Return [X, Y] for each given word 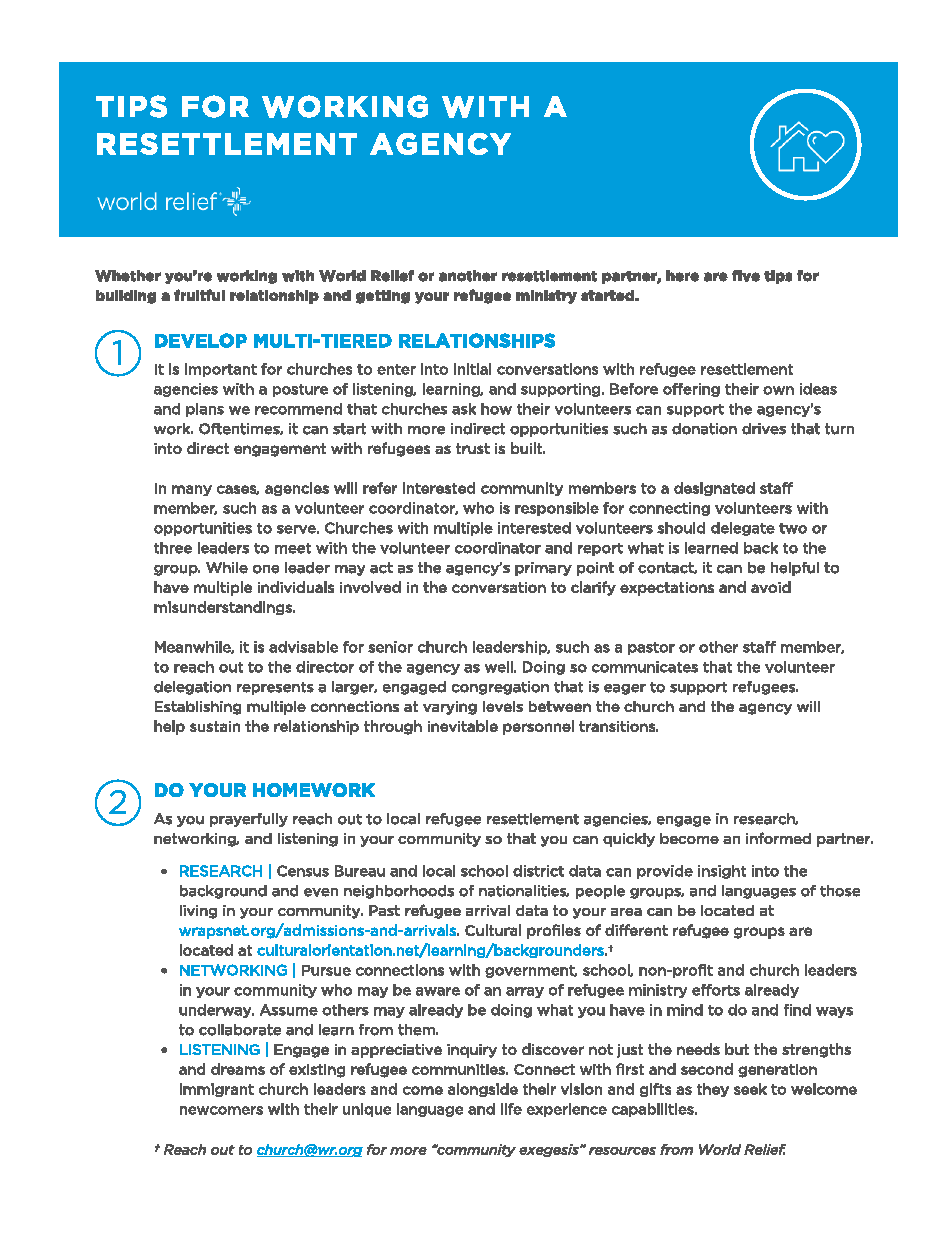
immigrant [217, 1090]
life [511, 1109]
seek [750, 1089]
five [746, 276]
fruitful [199, 295]
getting [383, 297]
